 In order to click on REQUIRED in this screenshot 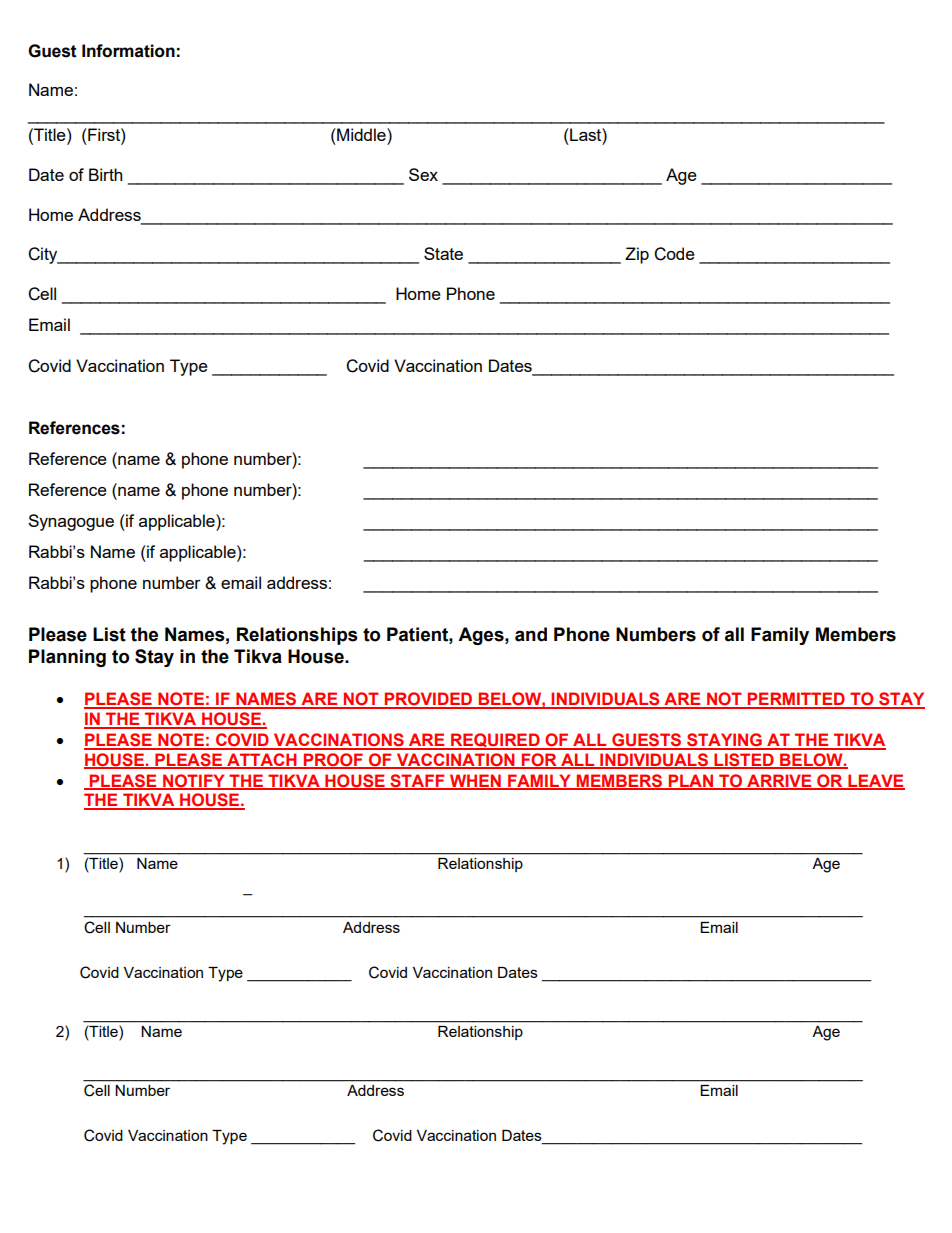, I will do `click(495, 741)`.
